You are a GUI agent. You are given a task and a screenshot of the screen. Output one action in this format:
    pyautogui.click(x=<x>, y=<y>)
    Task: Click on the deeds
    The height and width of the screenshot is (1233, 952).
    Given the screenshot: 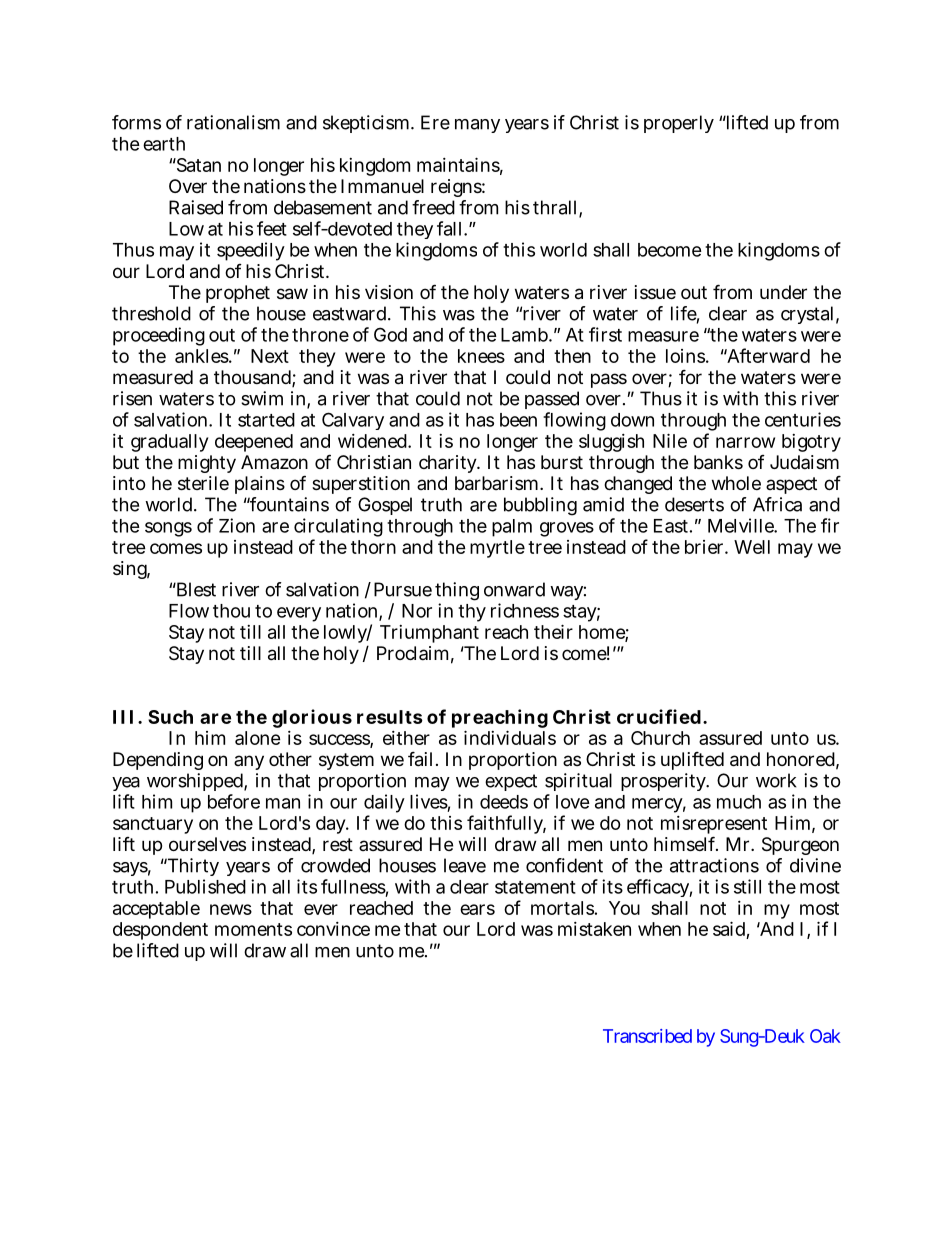 What is the action you would take?
    pyautogui.click(x=504, y=802)
